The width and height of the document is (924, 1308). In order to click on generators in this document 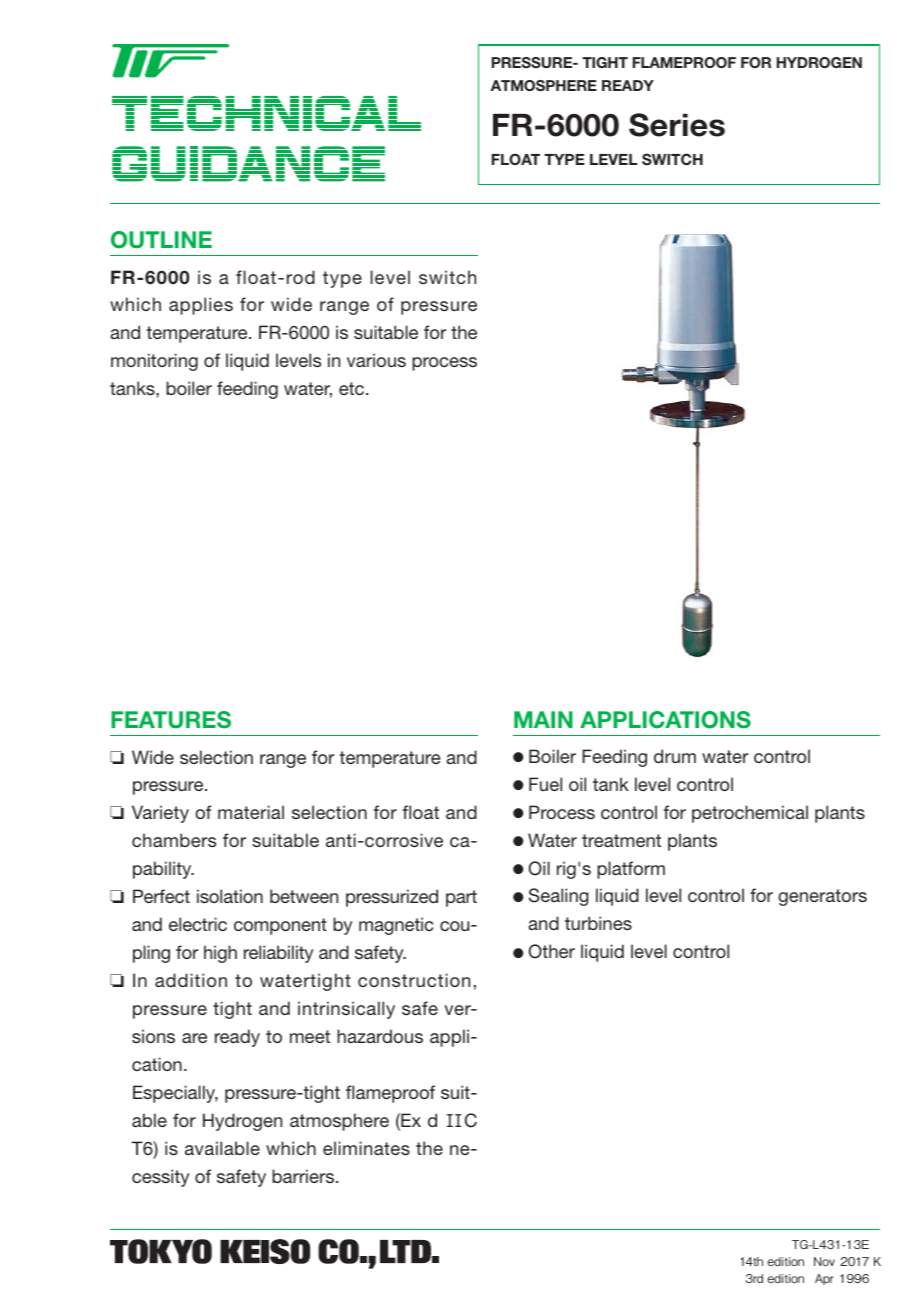, I will do `click(822, 897)`.
